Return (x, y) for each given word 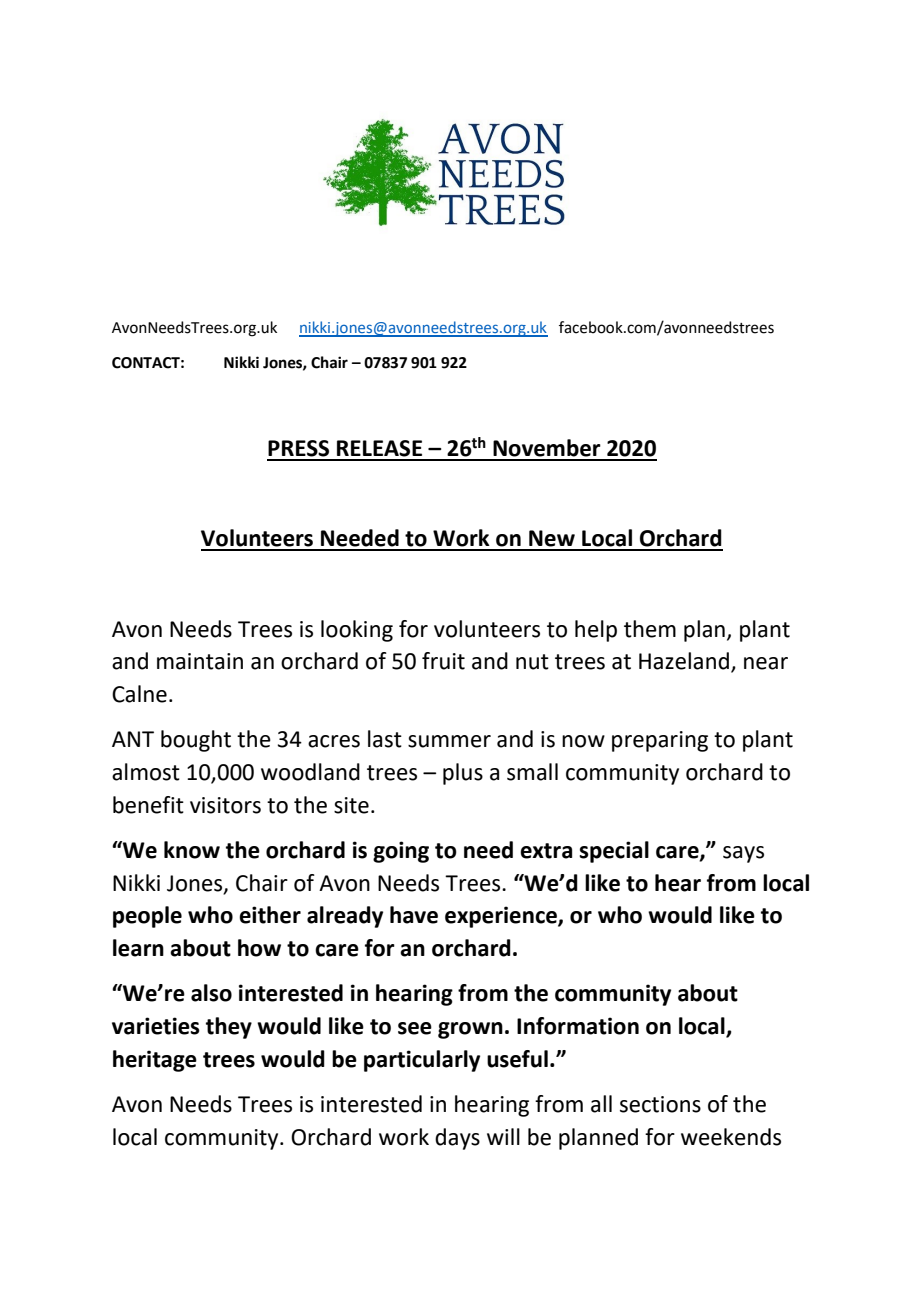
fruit (443, 661)
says (743, 854)
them (650, 629)
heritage (155, 1061)
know (192, 850)
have (414, 915)
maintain (200, 661)
